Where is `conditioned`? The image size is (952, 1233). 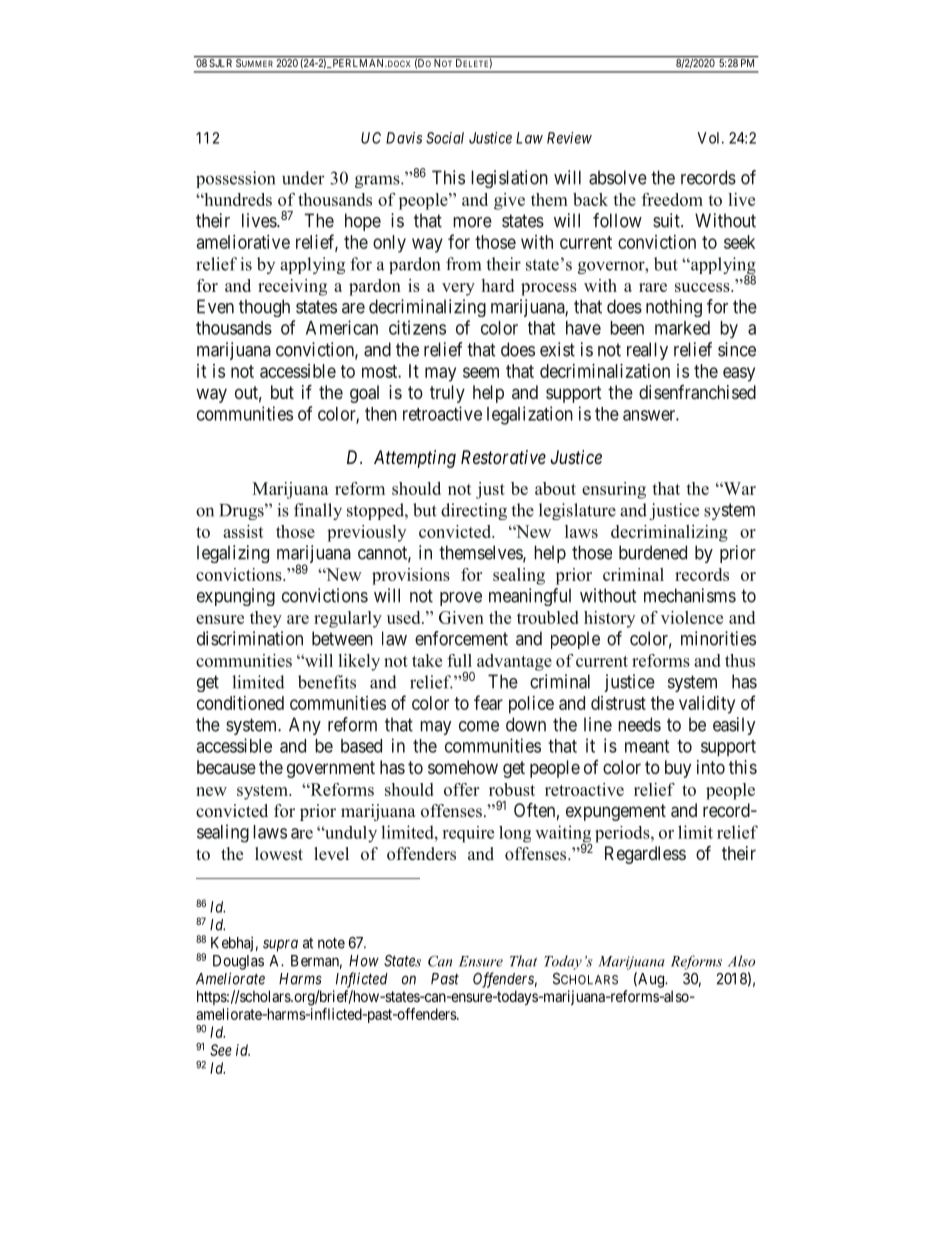 conditioned is located at coordinates (240, 703).
